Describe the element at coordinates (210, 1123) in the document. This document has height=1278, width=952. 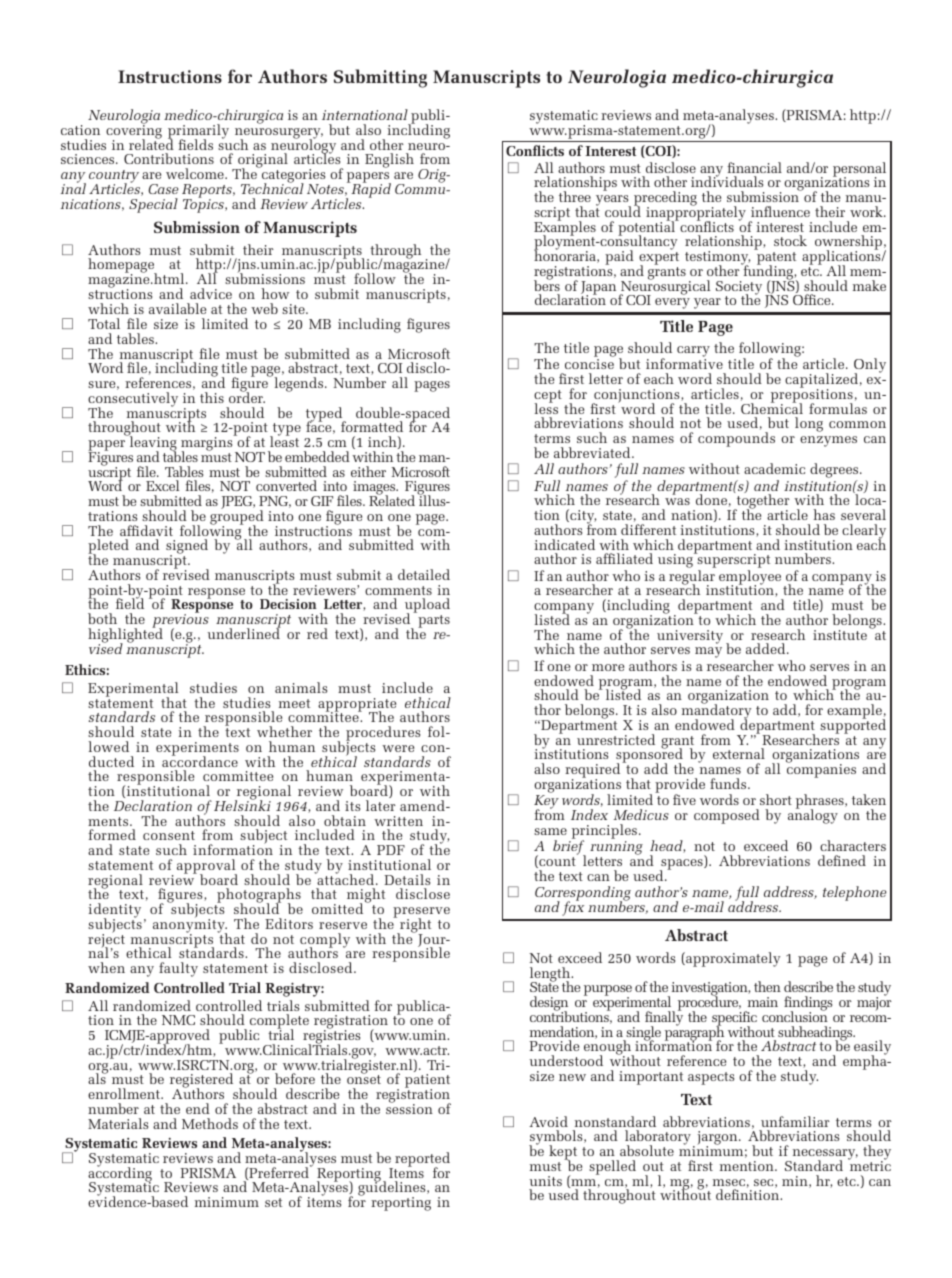
I see `Methods` at that location.
